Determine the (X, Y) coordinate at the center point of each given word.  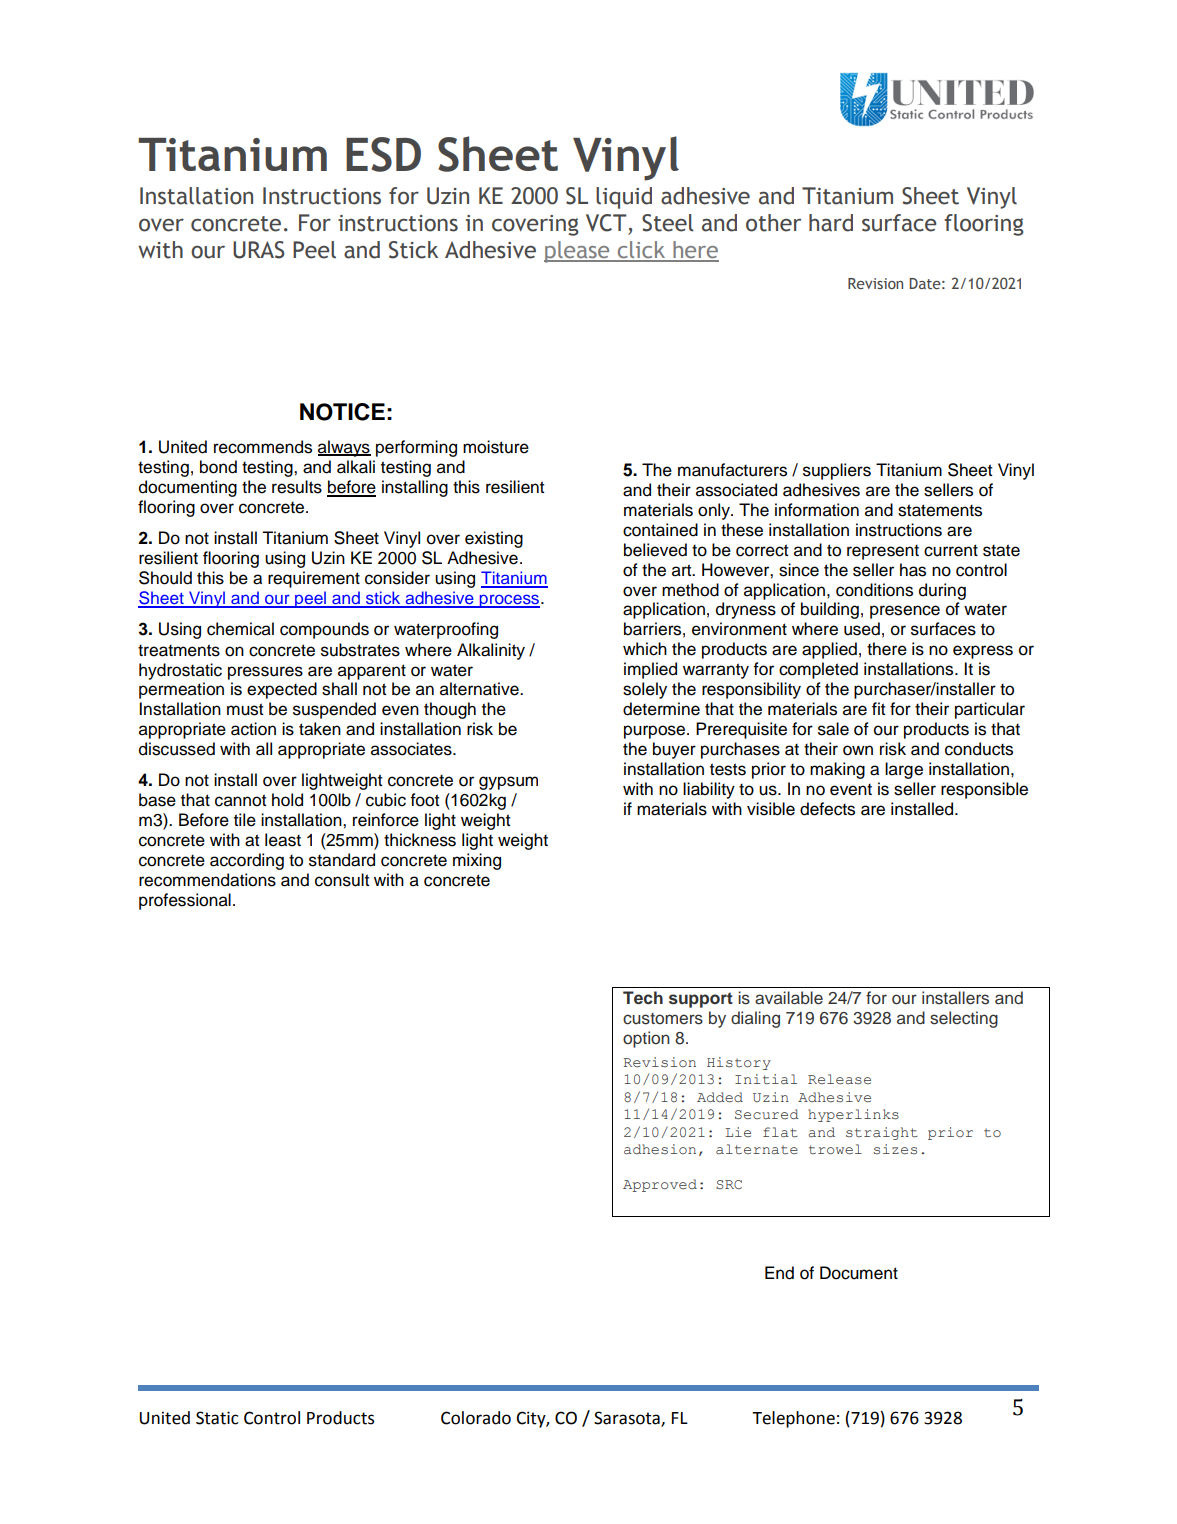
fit (878, 708)
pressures (265, 673)
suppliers (837, 471)
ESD (383, 154)
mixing (477, 861)
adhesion (660, 1149)
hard (831, 223)
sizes (895, 1149)
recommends (263, 447)
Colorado (476, 1418)
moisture (496, 447)
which (645, 649)
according (247, 861)
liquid (624, 198)
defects (827, 809)
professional (185, 901)
